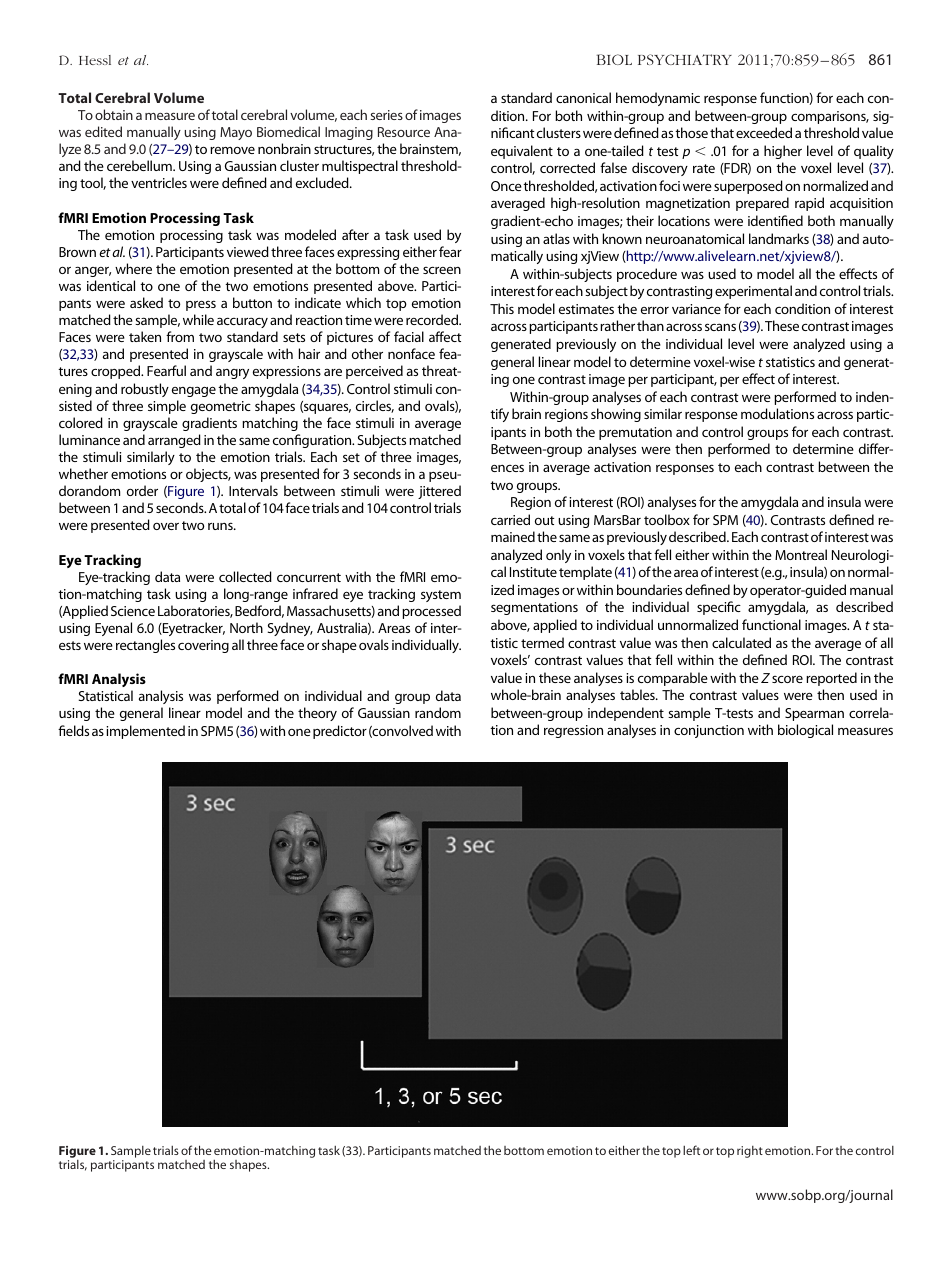  Describe the element at coordinates (814, 714) in the image. I see `Spearman` at that location.
